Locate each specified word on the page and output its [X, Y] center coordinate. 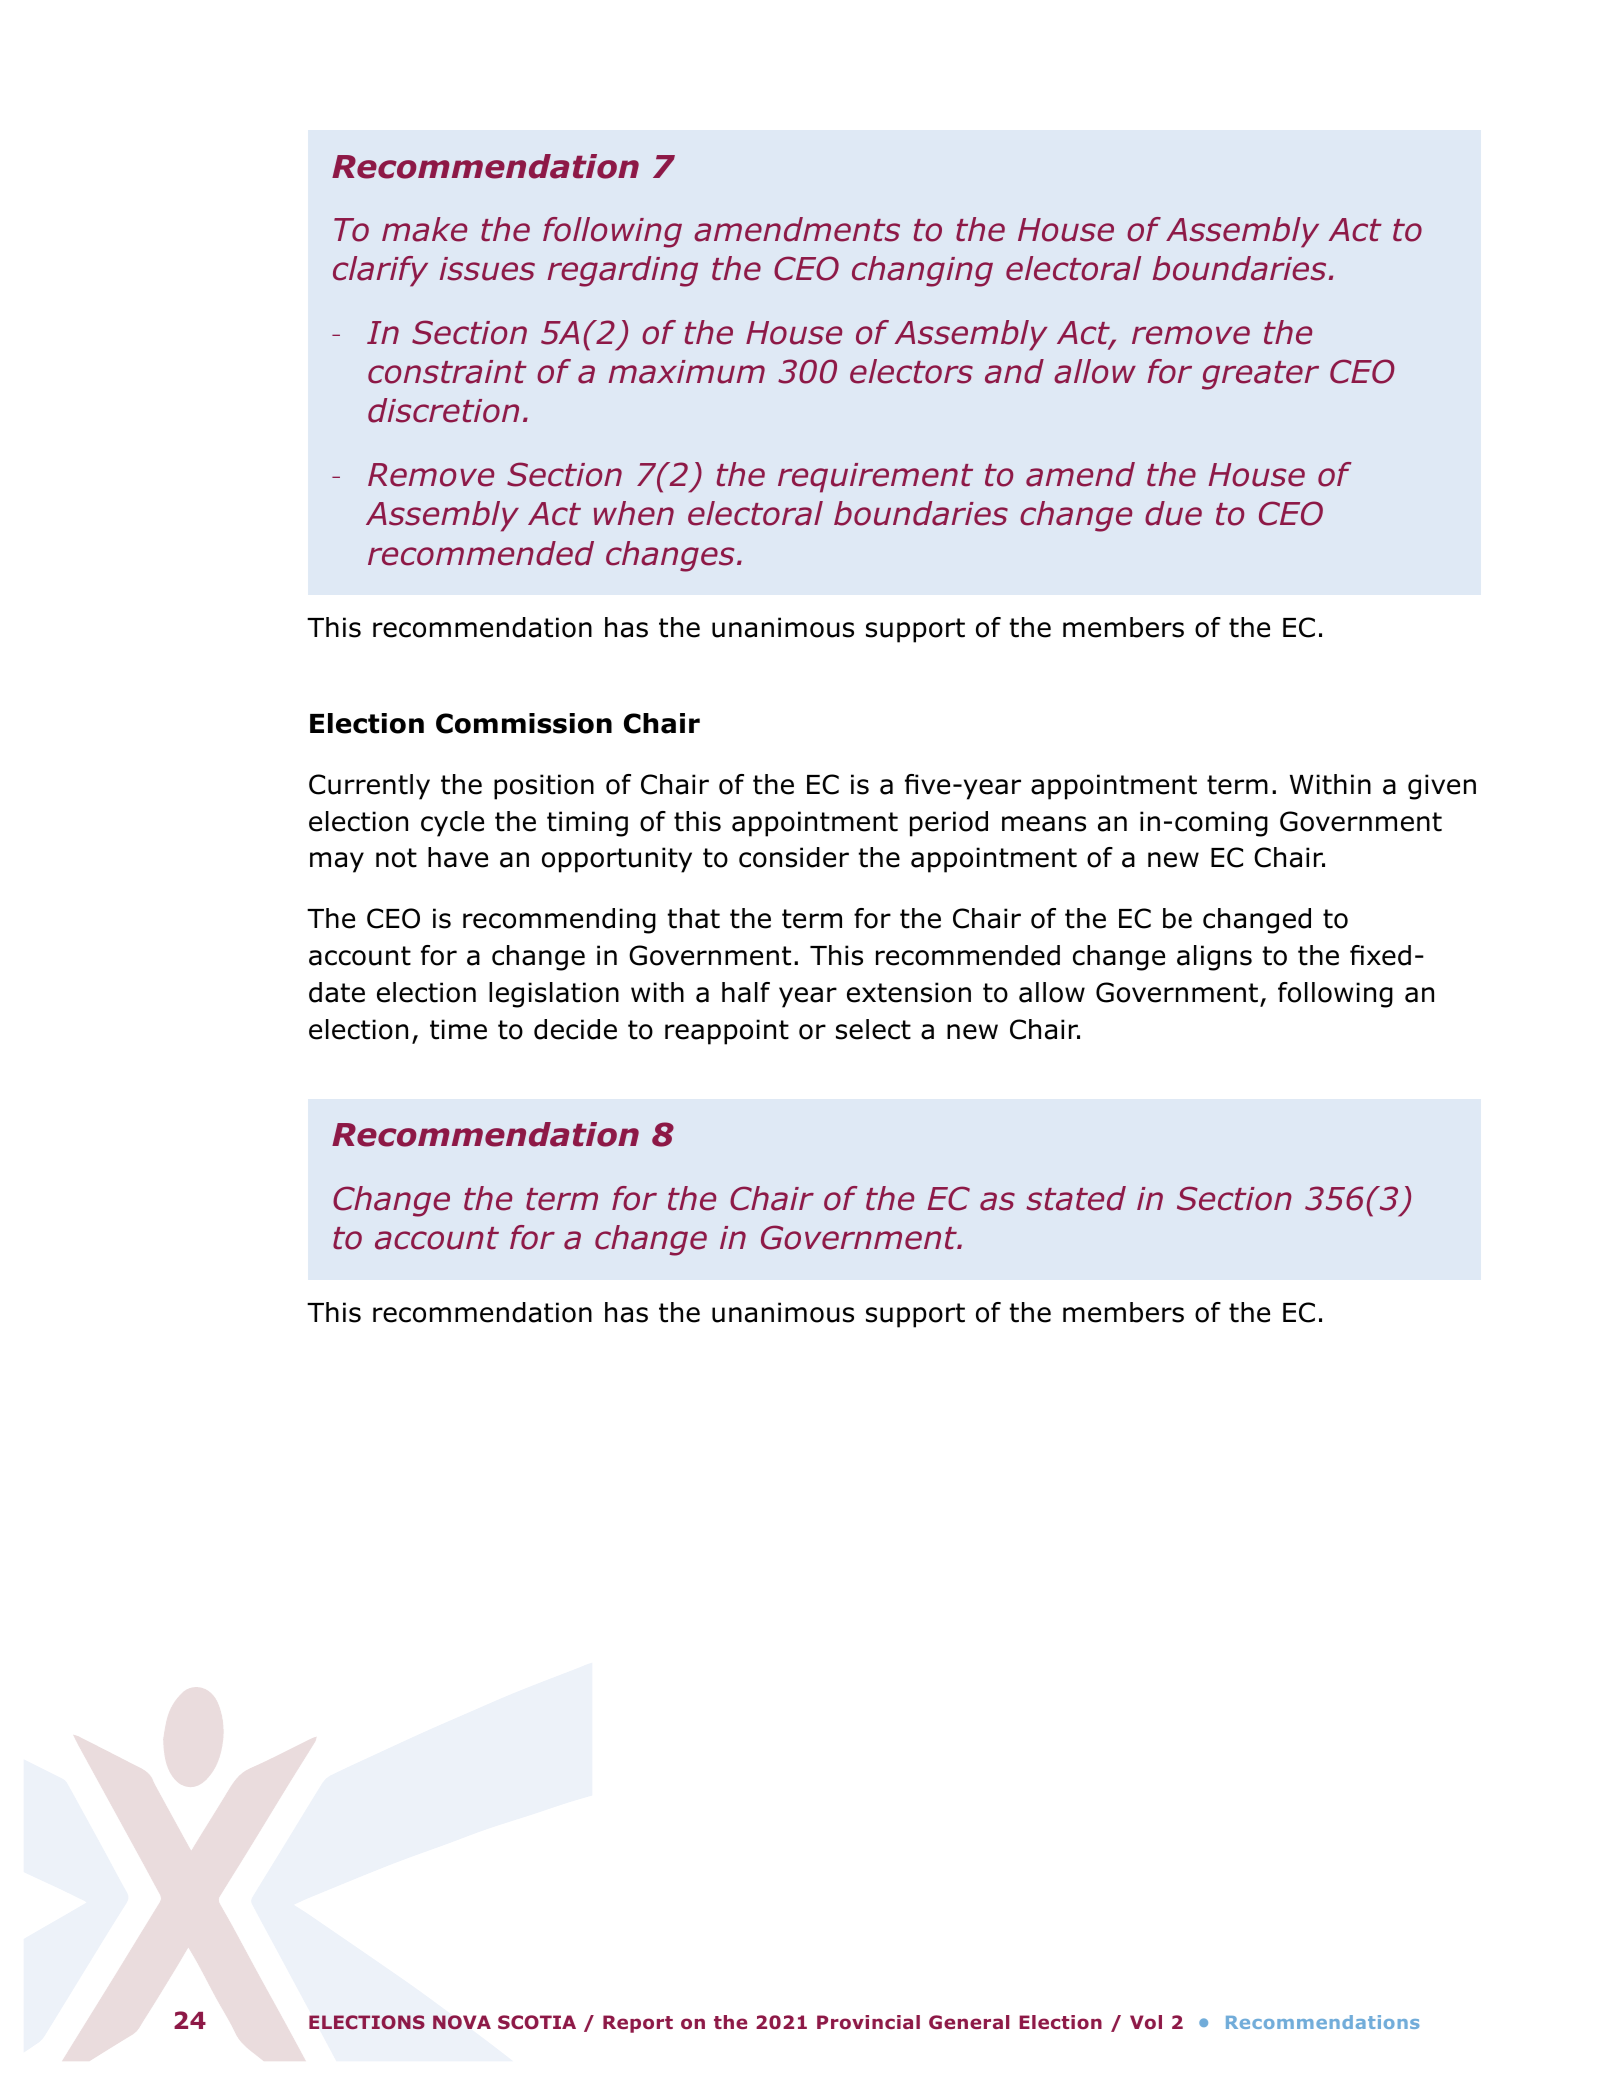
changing [922, 271]
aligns [1214, 958]
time [458, 1029]
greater [1260, 375]
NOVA [462, 2022]
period [949, 824]
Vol [1146, 2022]
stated [1076, 1198]
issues [487, 269]
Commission [524, 723]
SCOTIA [537, 2022]
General [969, 2022]
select [873, 1029]
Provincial [868, 2022]
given [1442, 787]
